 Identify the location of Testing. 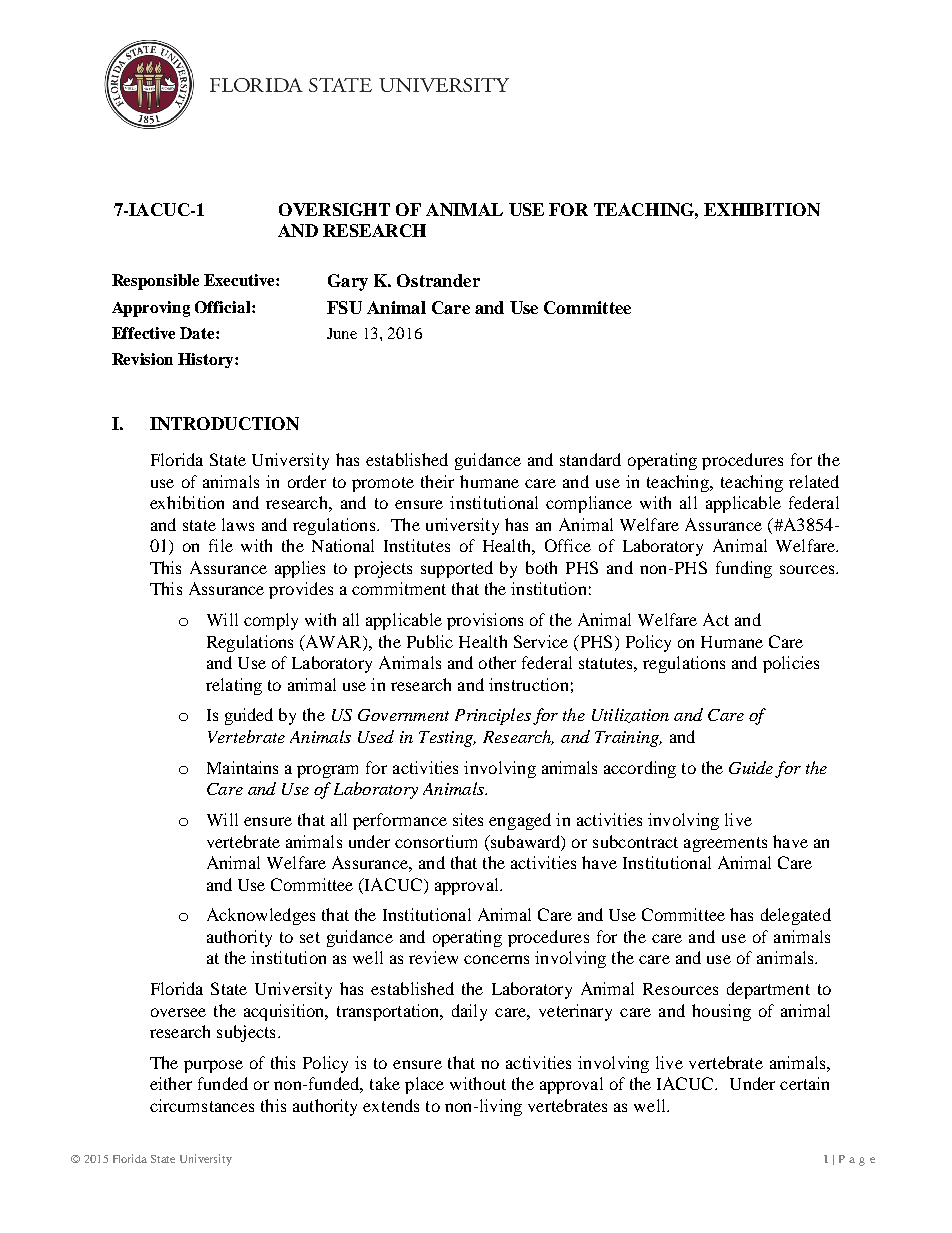
(447, 739).
